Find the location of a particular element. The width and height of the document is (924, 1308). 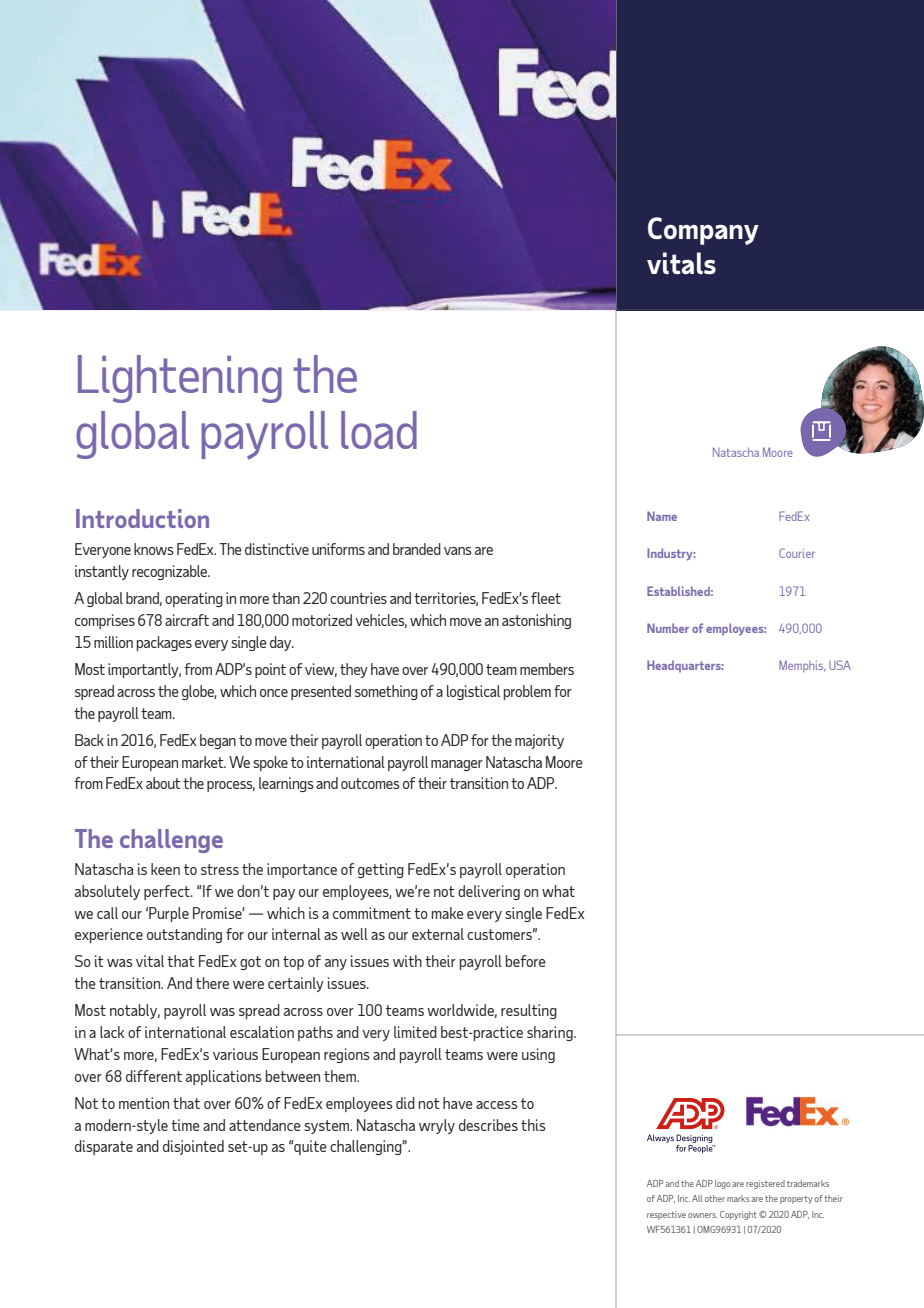

wryly is located at coordinates (437, 1126).
